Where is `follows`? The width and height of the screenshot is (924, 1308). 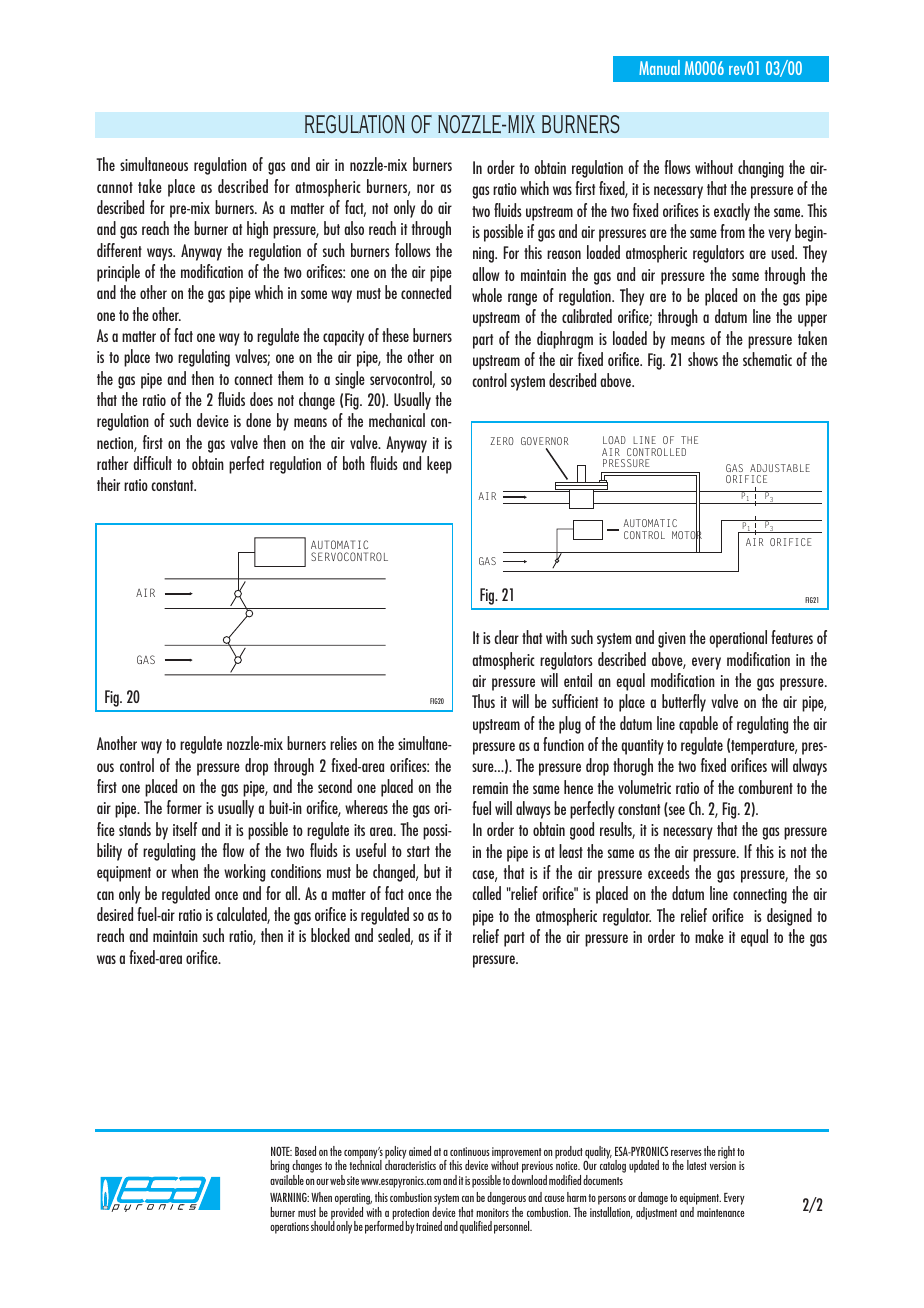 follows is located at coordinates (413, 250).
